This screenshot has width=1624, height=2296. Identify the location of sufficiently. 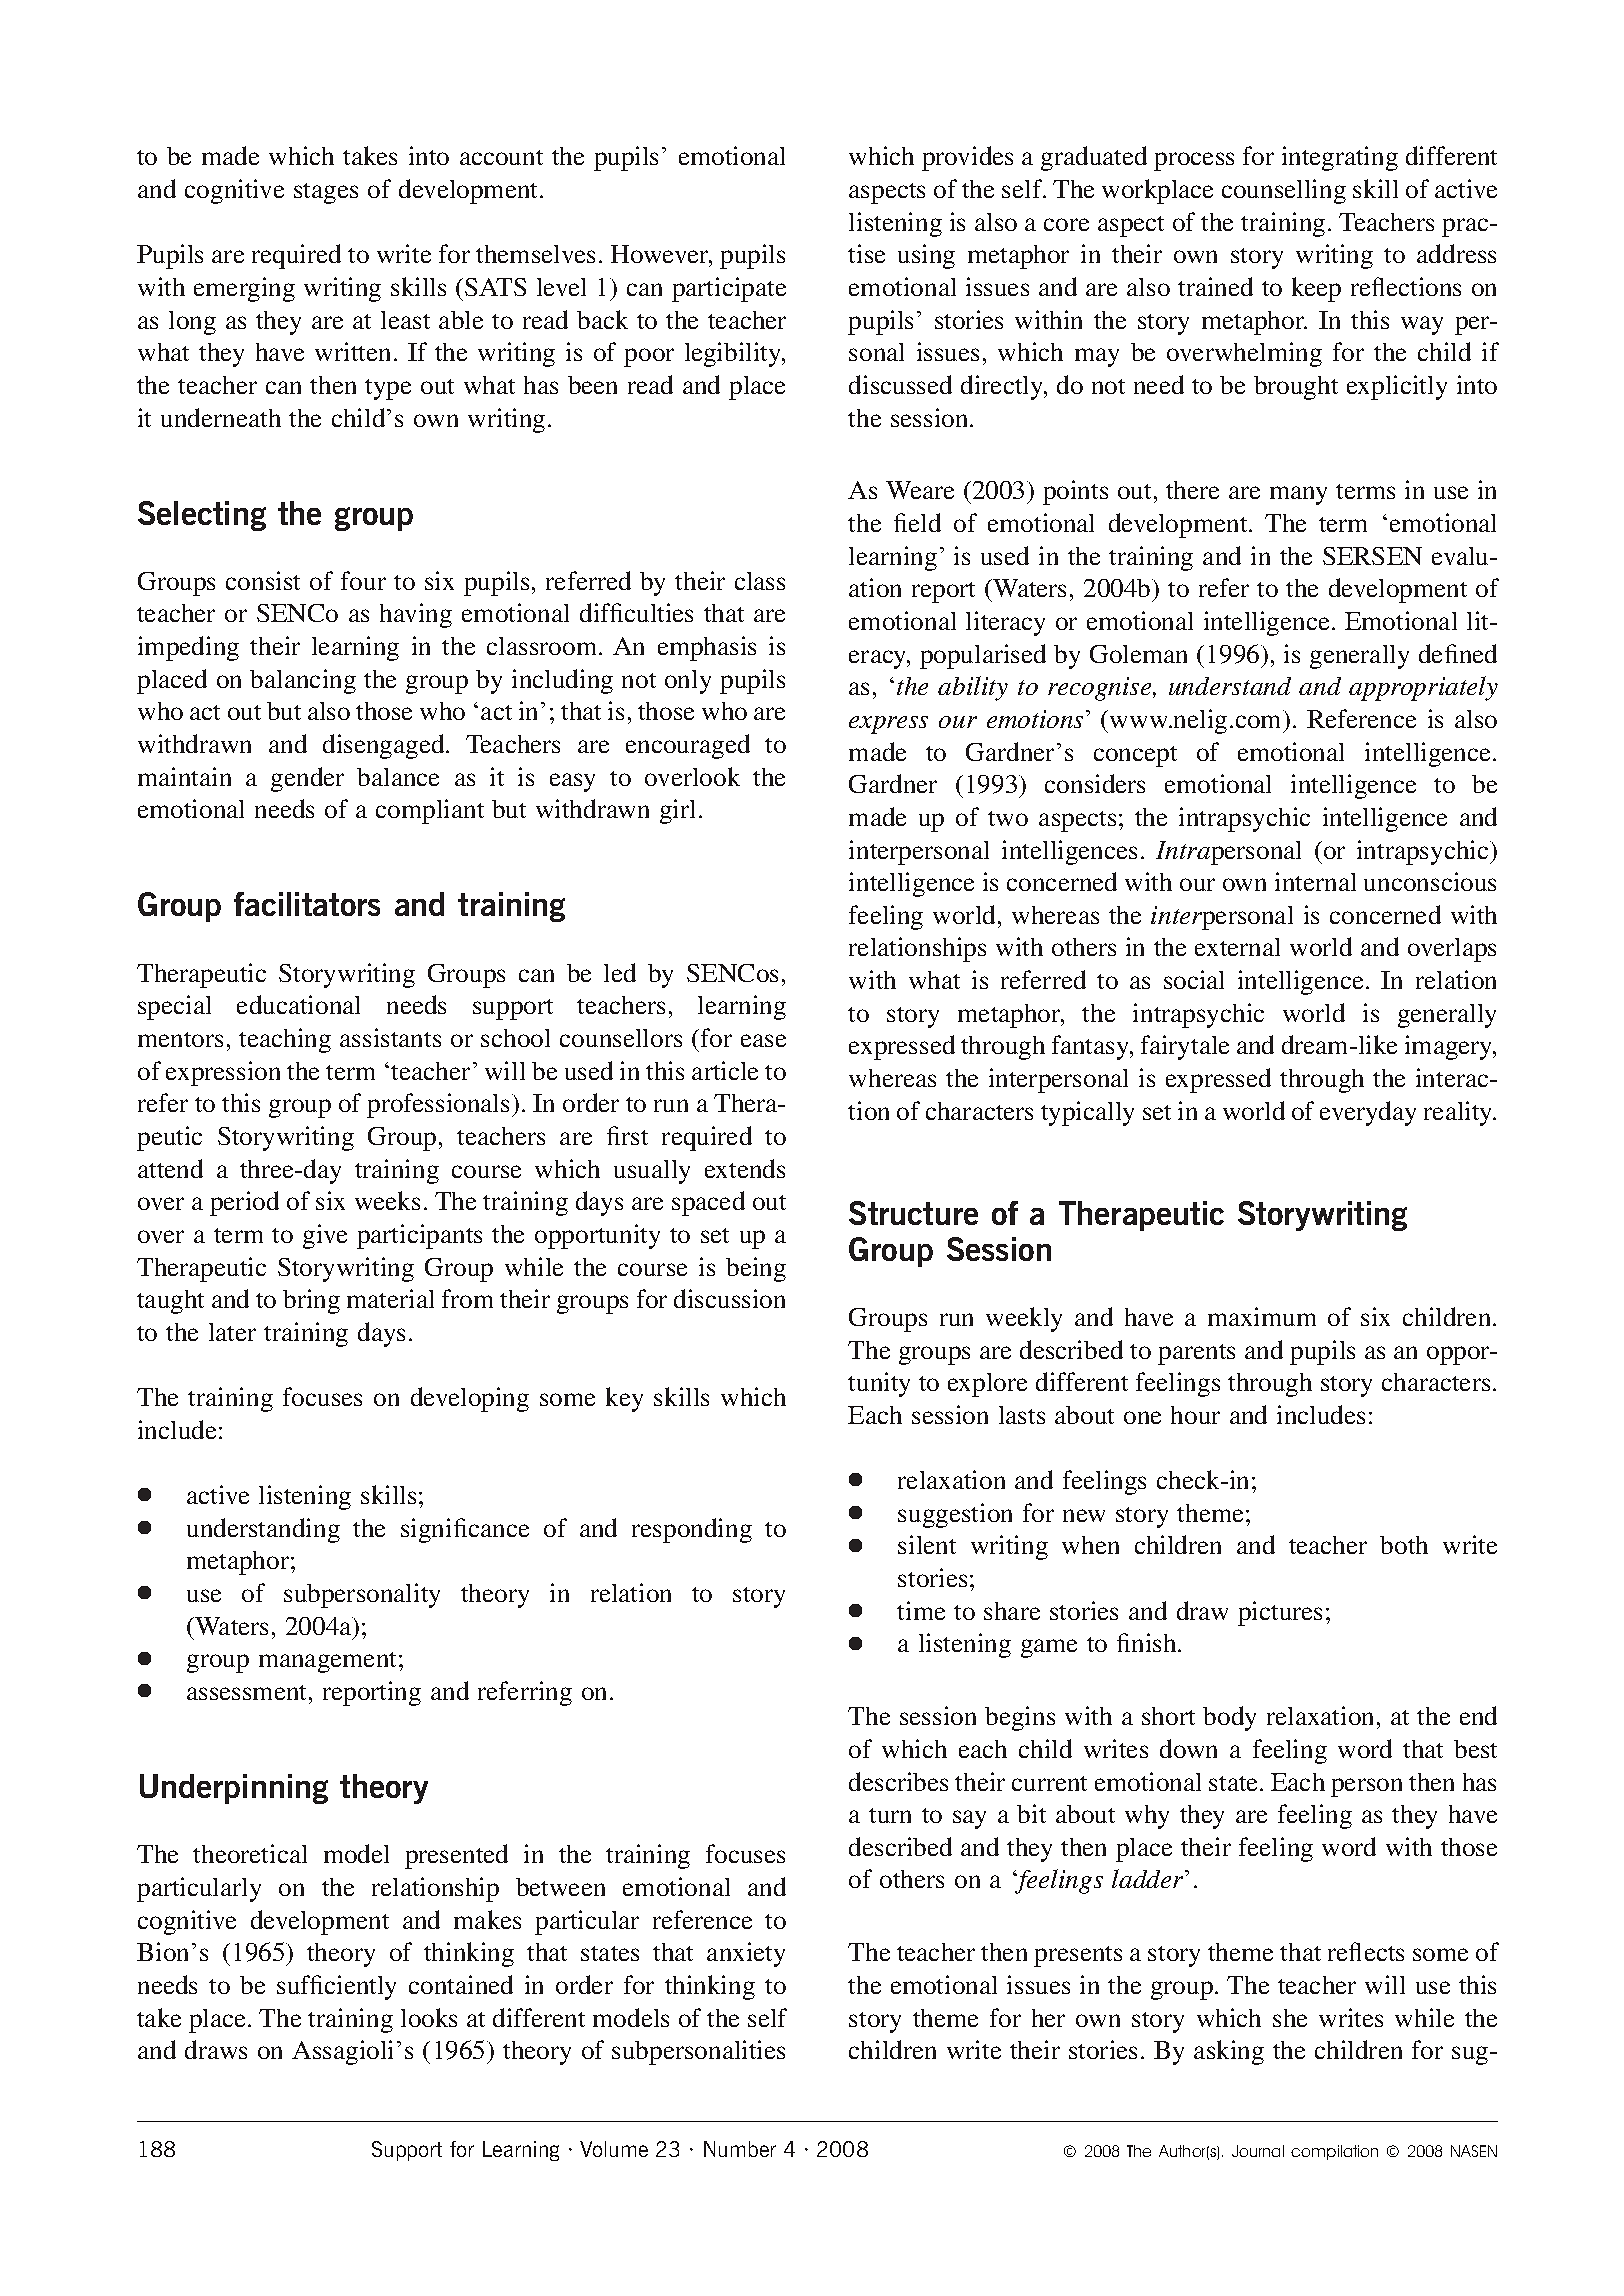
(336, 1987).
